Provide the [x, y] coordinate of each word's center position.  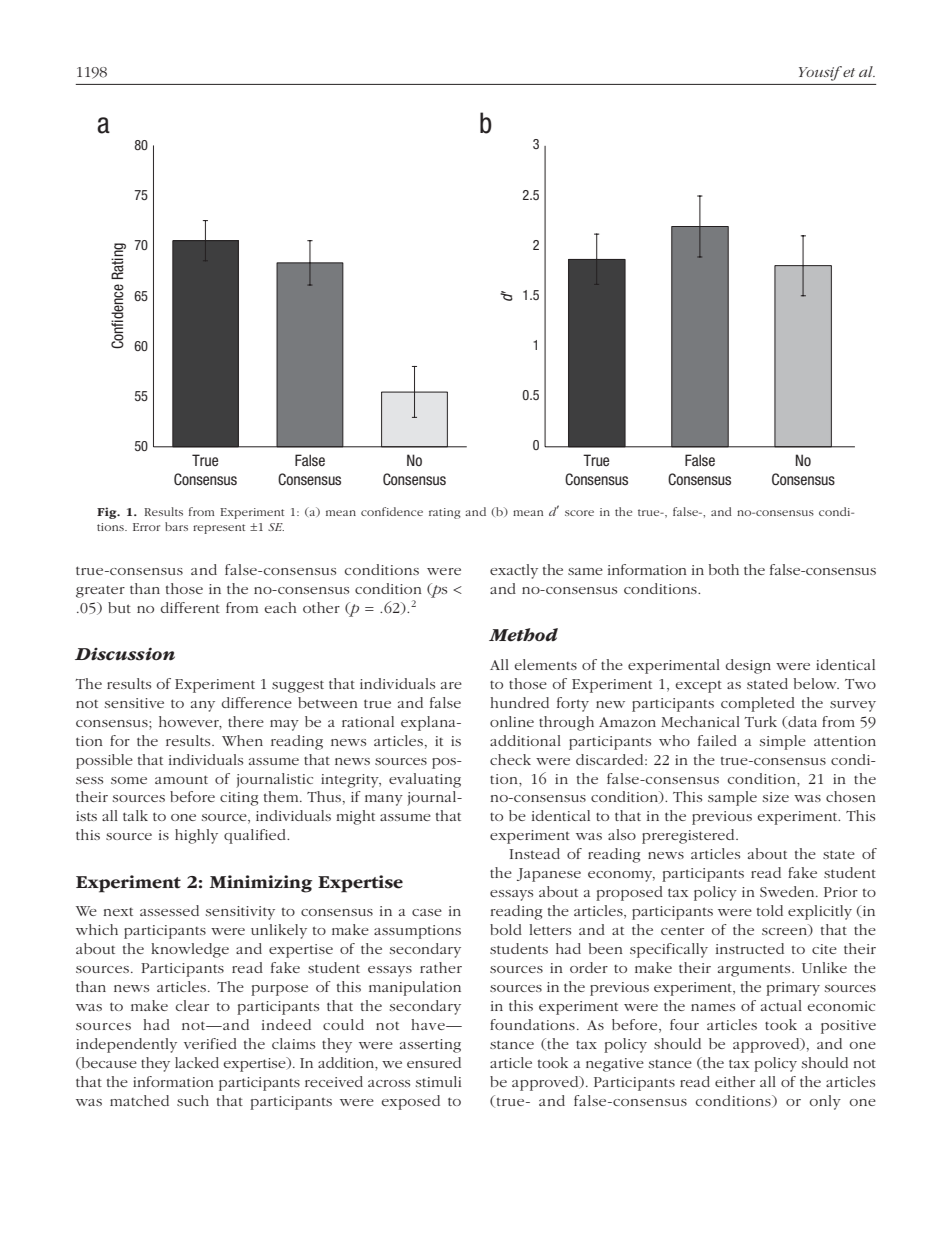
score [579, 513]
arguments [755, 970]
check [510, 759]
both [724, 569]
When [242, 740]
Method [523, 635]
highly [196, 836]
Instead [534, 853]
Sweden [788, 891]
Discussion [125, 654]
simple [783, 742]
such [193, 1100]
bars [176, 526]
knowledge [190, 950]
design [748, 666]
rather [441, 967]
